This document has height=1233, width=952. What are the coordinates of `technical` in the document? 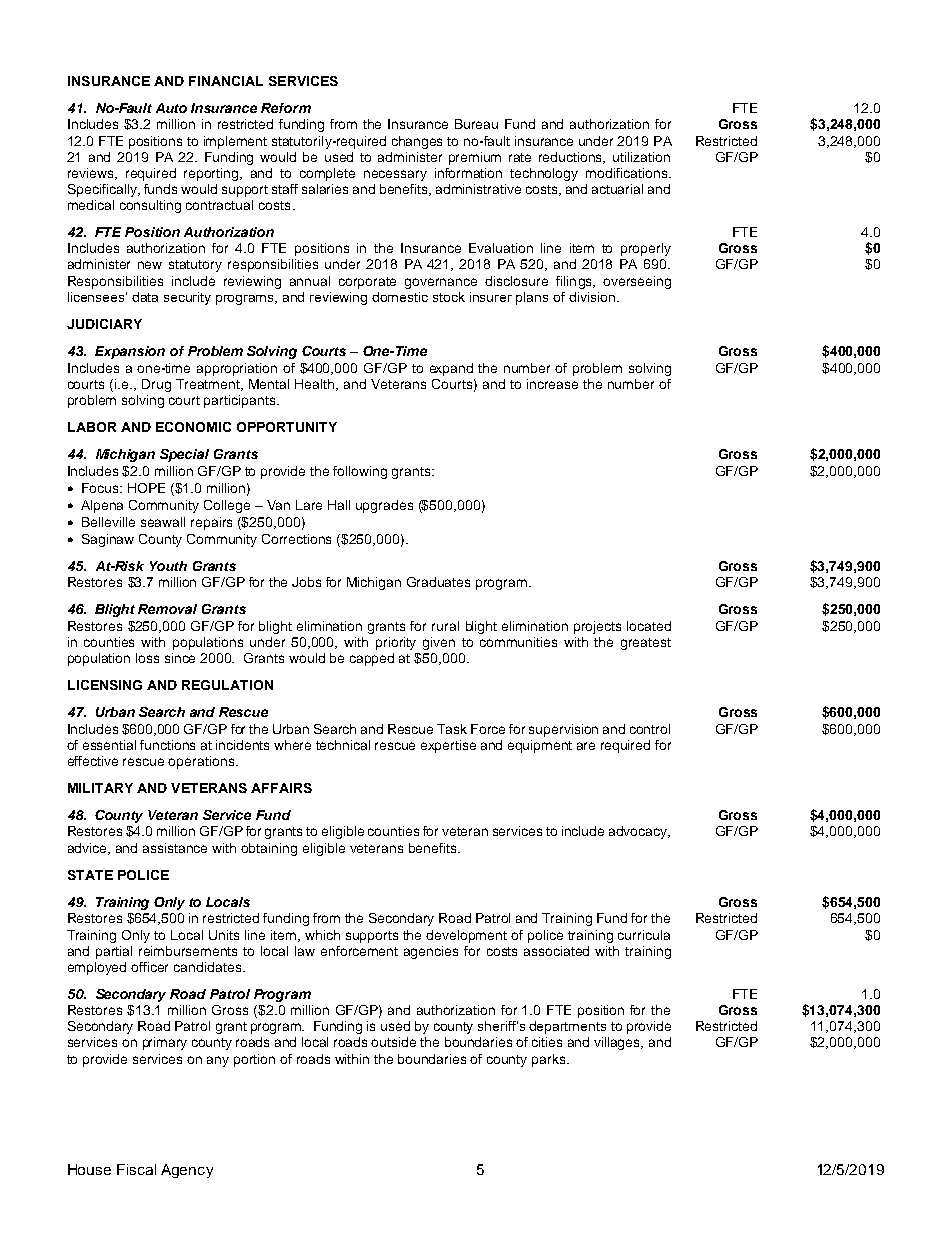 It's located at (343, 745).
